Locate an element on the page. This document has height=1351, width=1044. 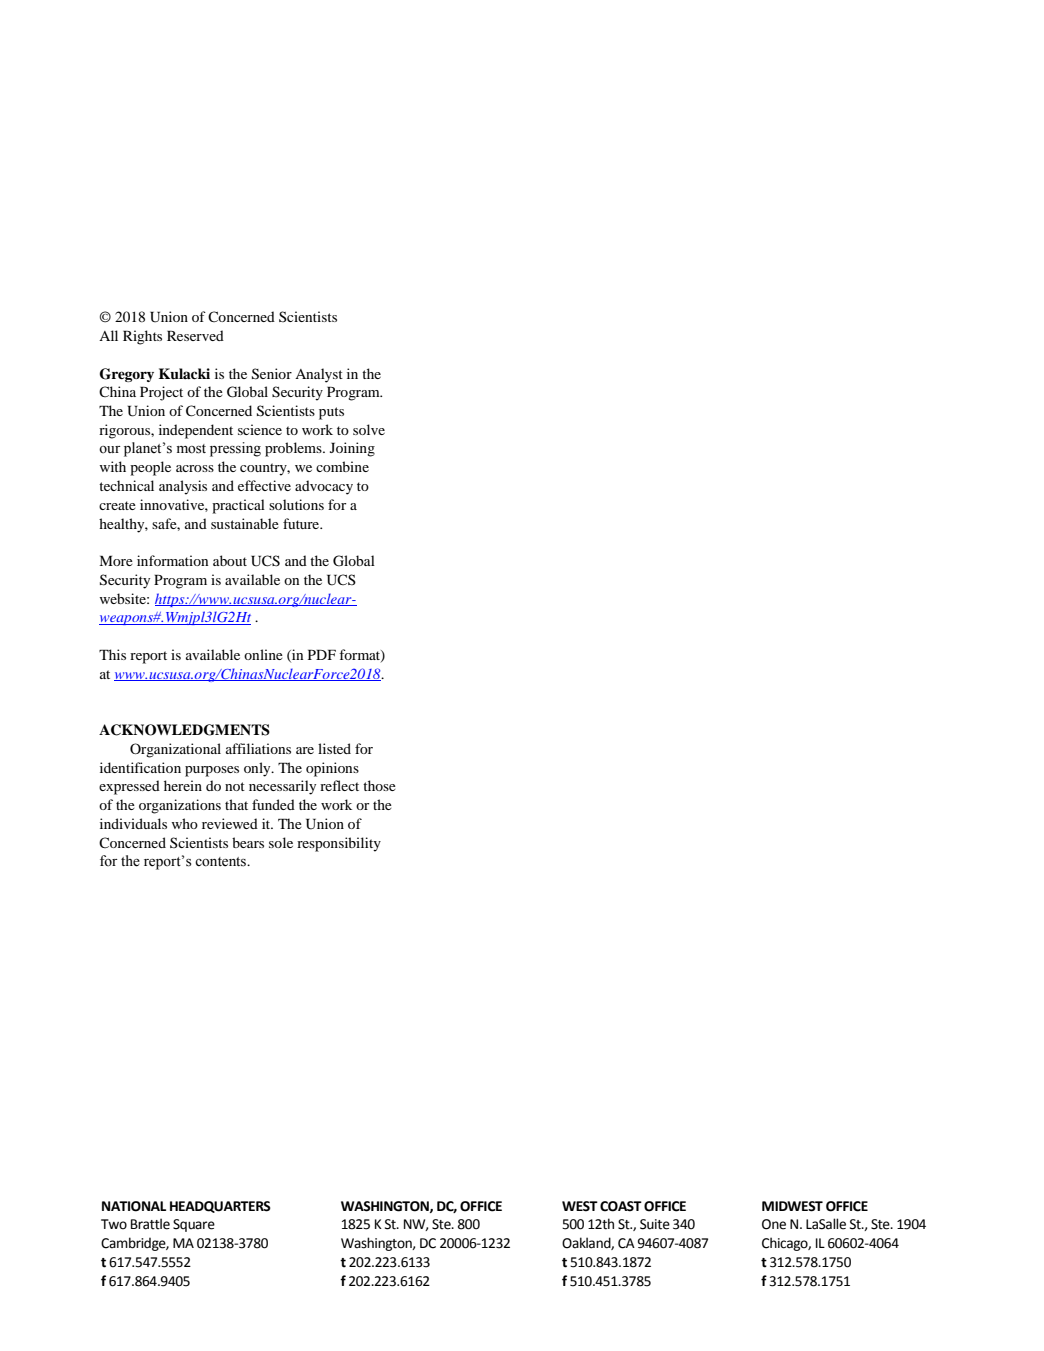
One is located at coordinates (774, 1224).
